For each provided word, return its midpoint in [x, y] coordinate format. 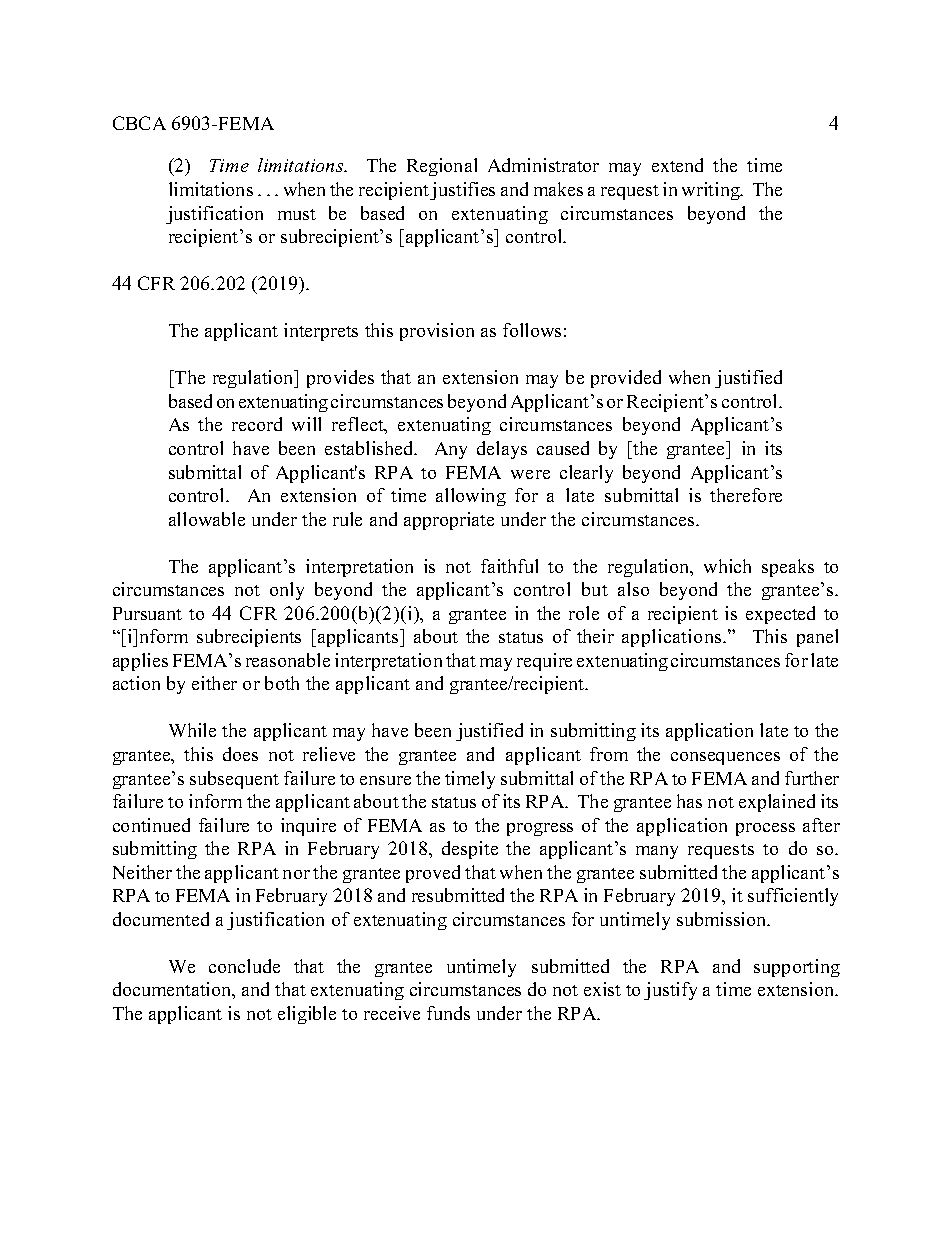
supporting [797, 968]
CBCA [139, 123]
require [544, 662]
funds [448, 1013]
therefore [746, 495]
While [192, 730]
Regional [442, 167]
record [257, 424]
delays [502, 450]
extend [677, 165]
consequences [725, 758]
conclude [244, 966]
